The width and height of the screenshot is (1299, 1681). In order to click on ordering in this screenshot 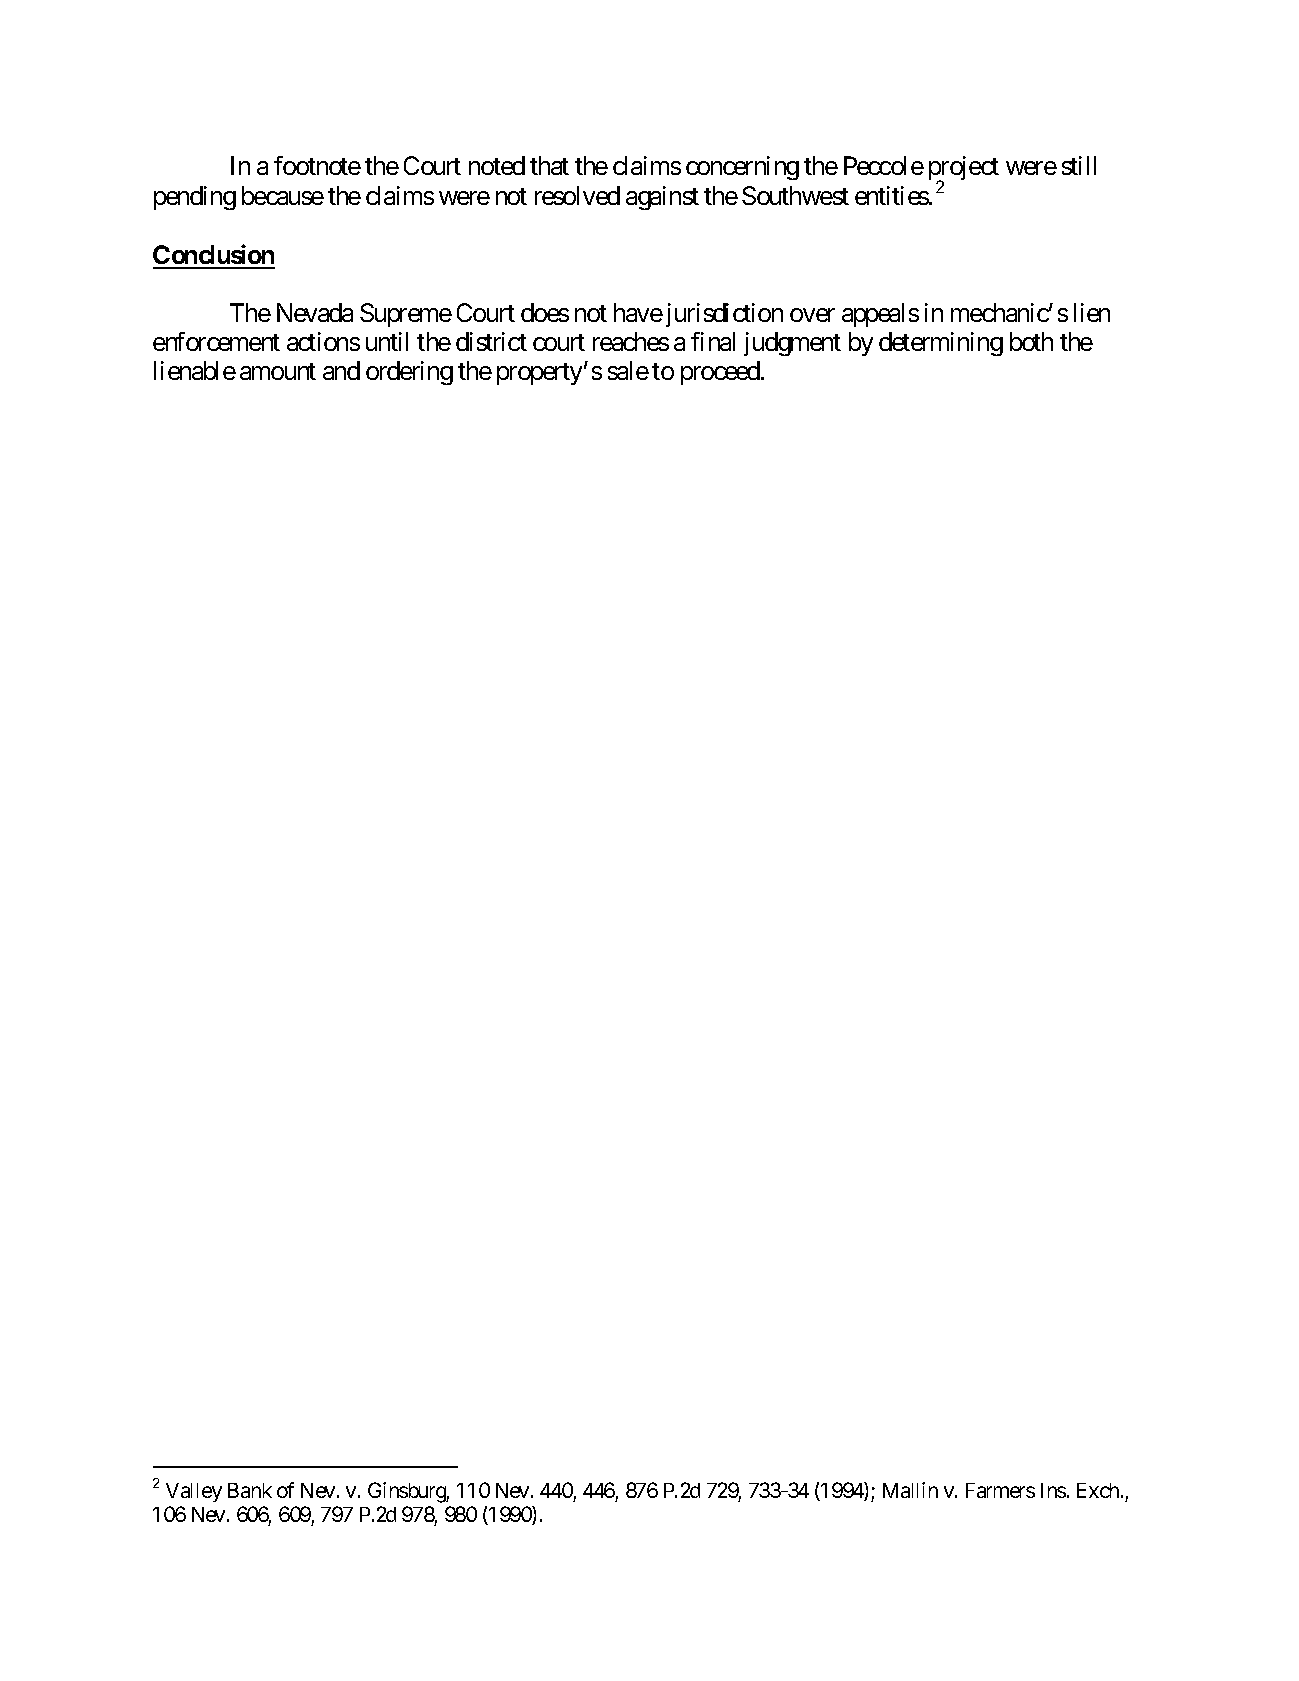, I will do `click(409, 373)`.
